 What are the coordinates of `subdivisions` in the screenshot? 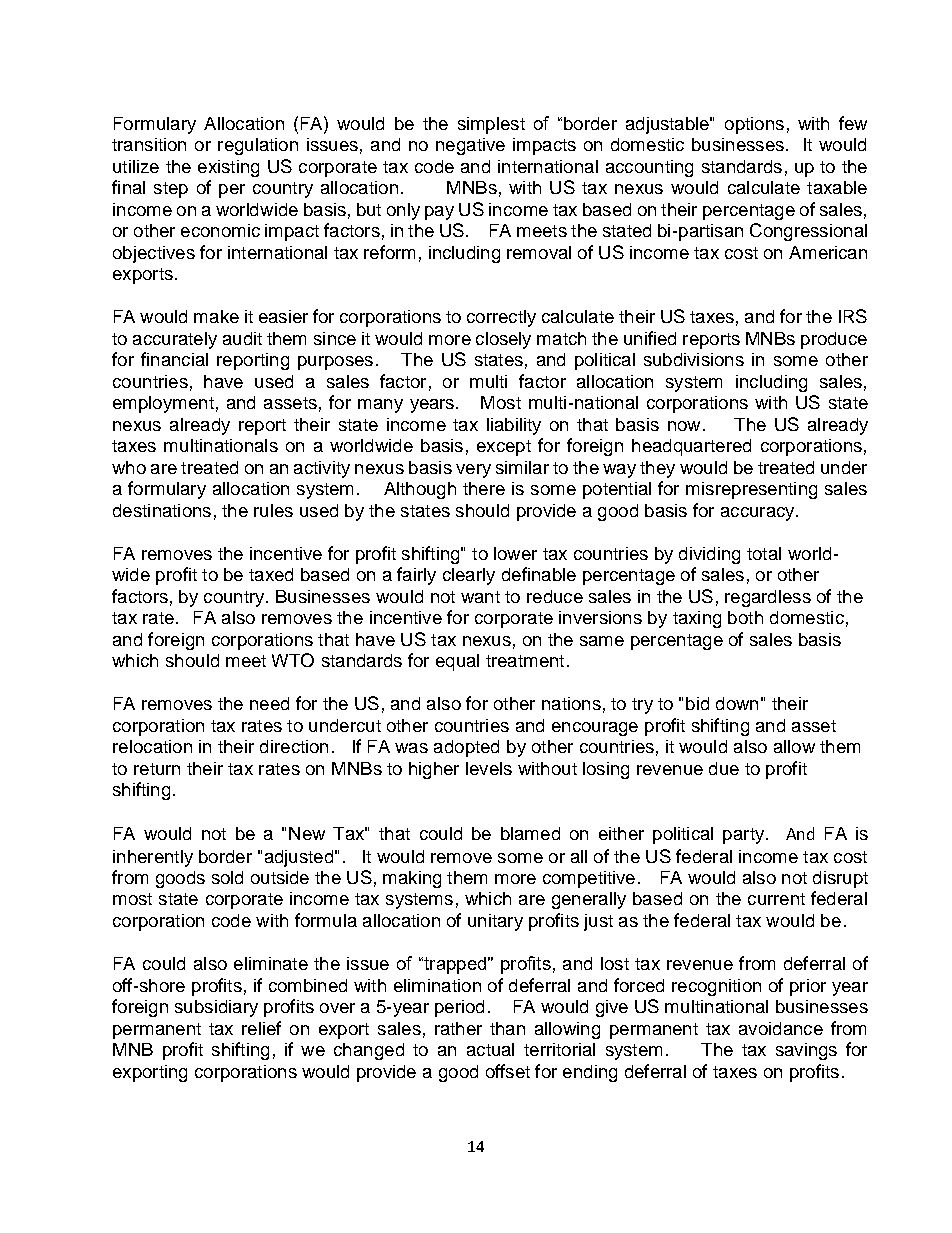 It's located at (694, 359).
